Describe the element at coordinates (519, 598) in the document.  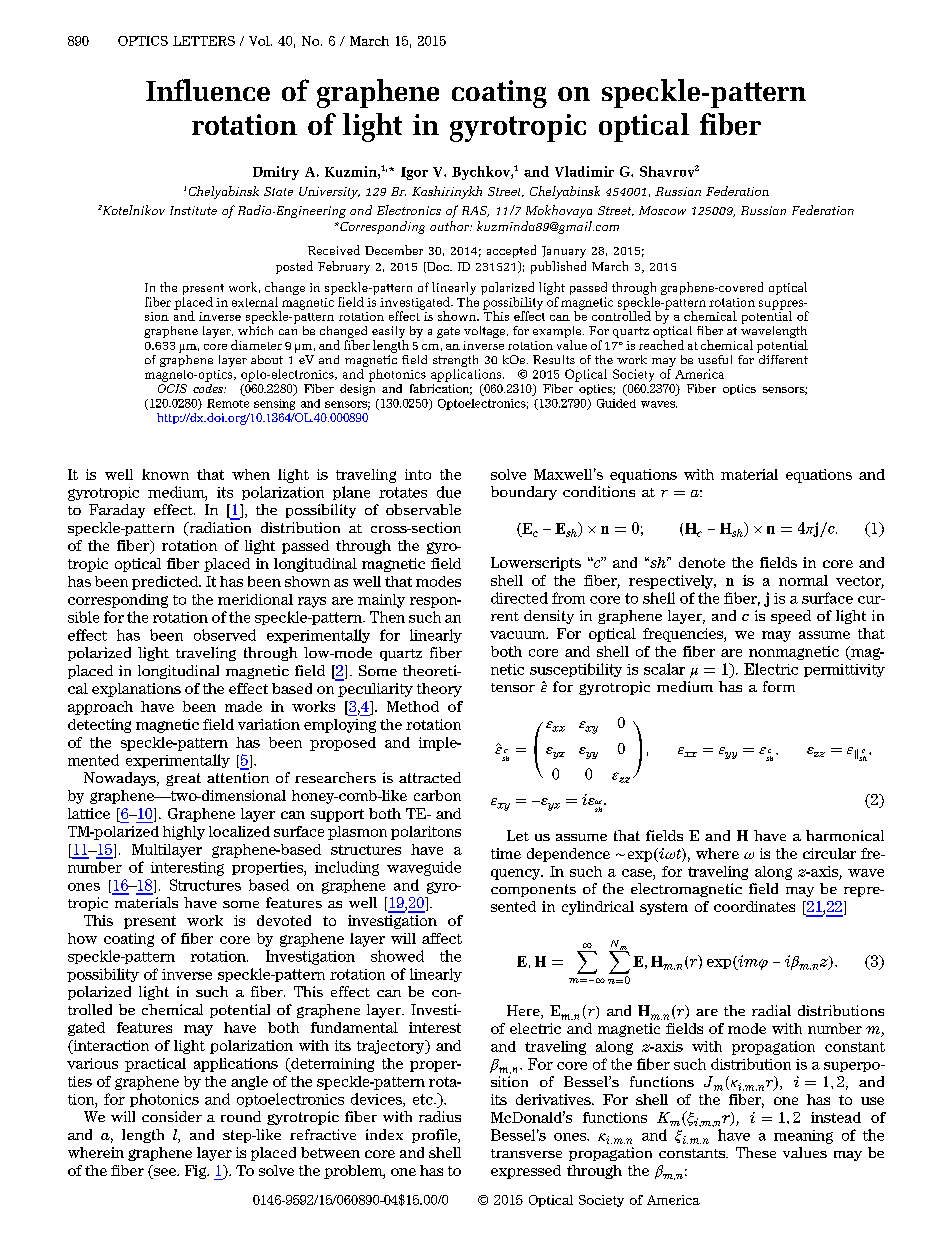
I see `directed` at that location.
